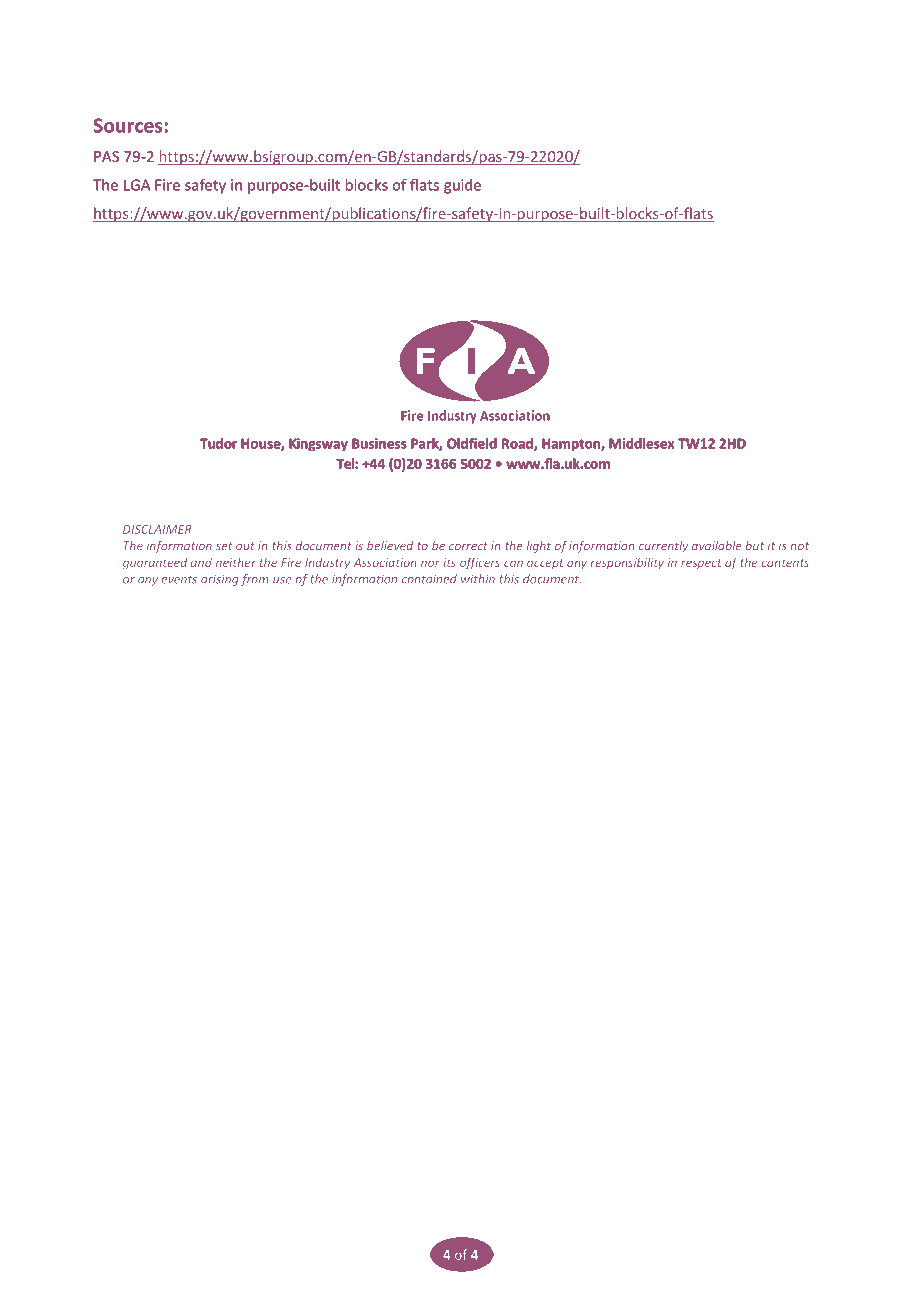  What do you see at coordinates (480, 563) in the screenshot?
I see `officers` at bounding box center [480, 563].
